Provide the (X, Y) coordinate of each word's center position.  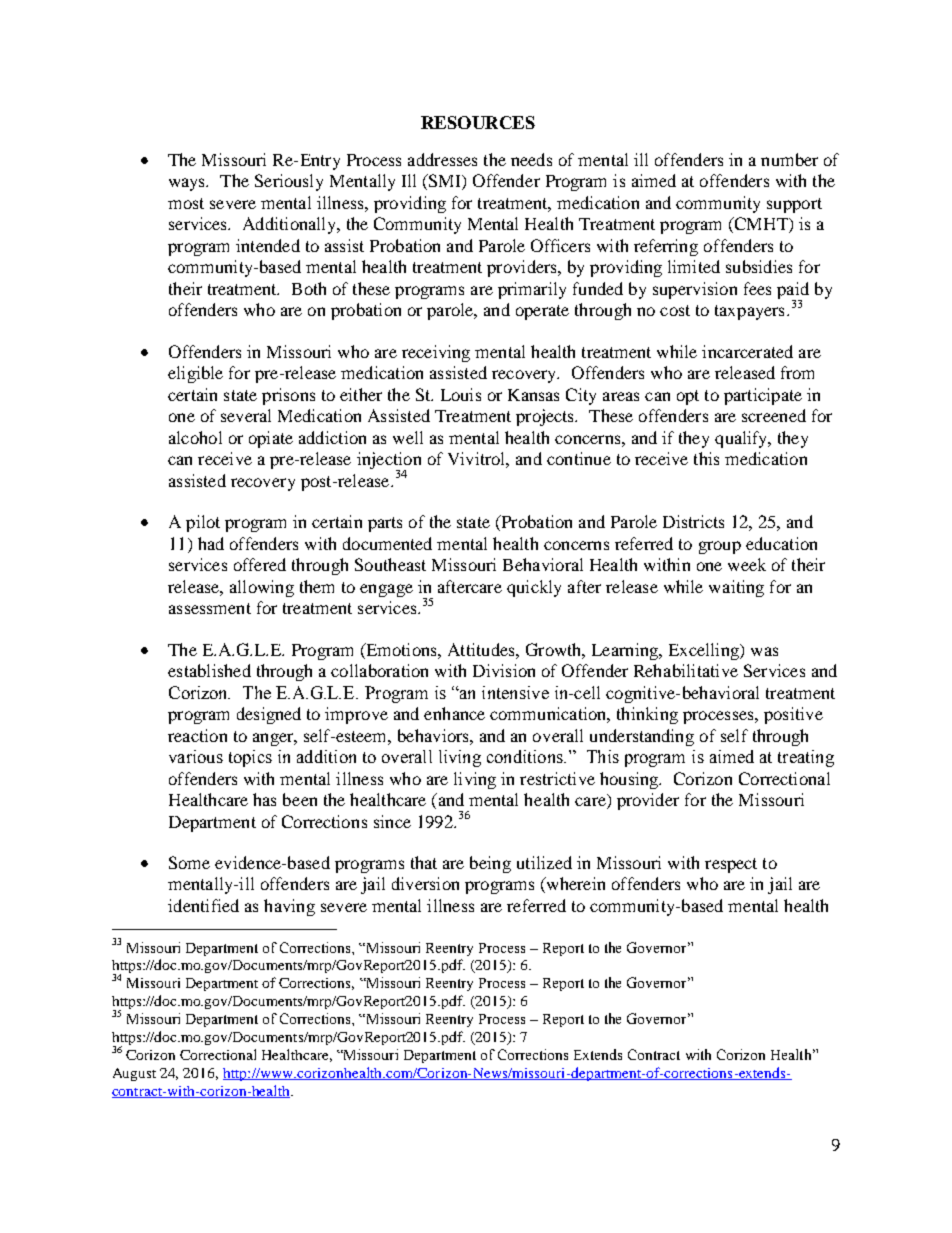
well (408, 437)
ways (188, 184)
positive (793, 715)
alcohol (195, 437)
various (196, 756)
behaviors (434, 735)
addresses (442, 159)
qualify (742, 439)
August (134, 1074)
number (789, 159)
